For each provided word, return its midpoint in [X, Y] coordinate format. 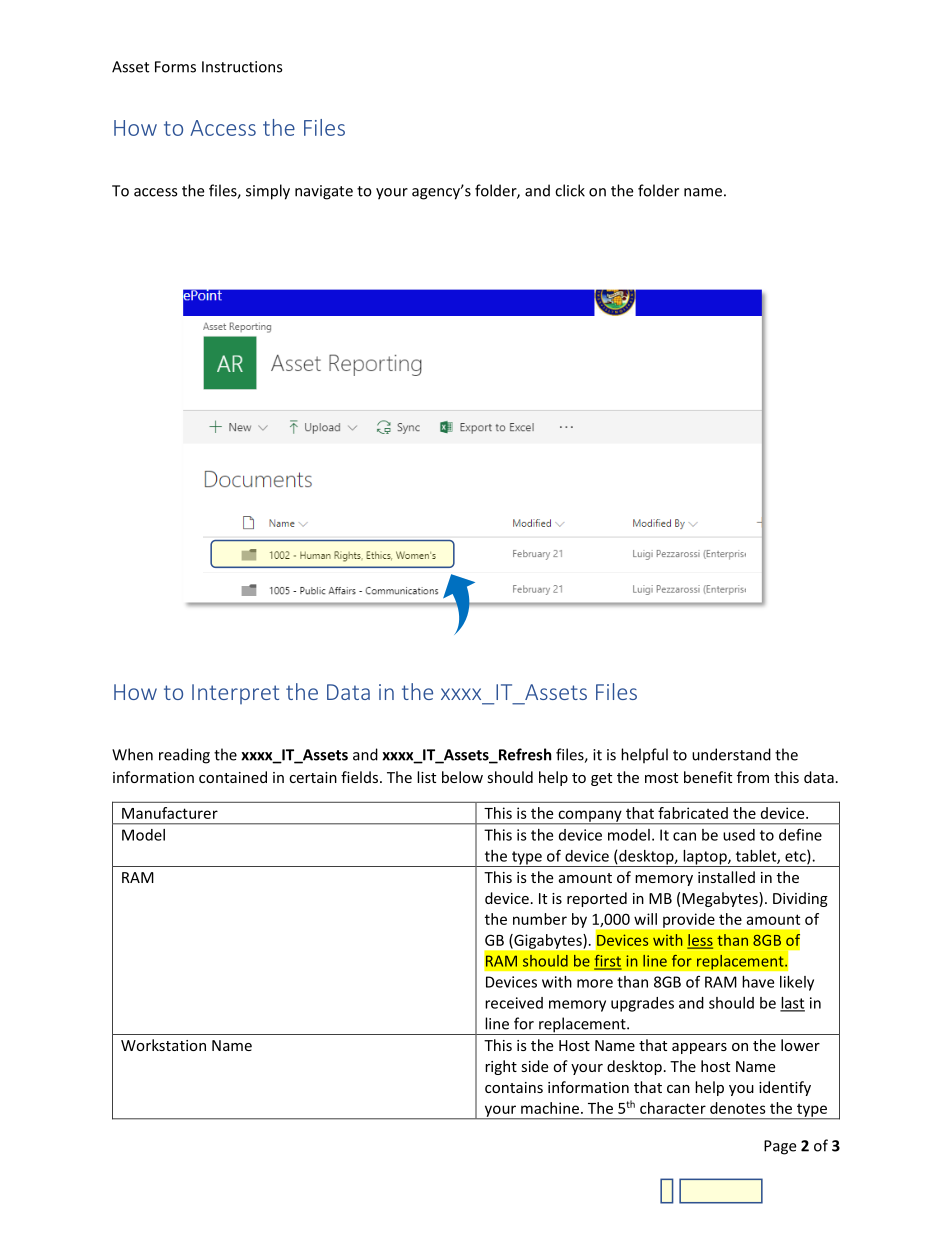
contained [233, 777]
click [570, 190]
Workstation [163, 1045]
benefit [708, 777]
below [462, 777]
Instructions [242, 67]
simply [268, 192]
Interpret [235, 694]
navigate [324, 192]
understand [731, 754]
